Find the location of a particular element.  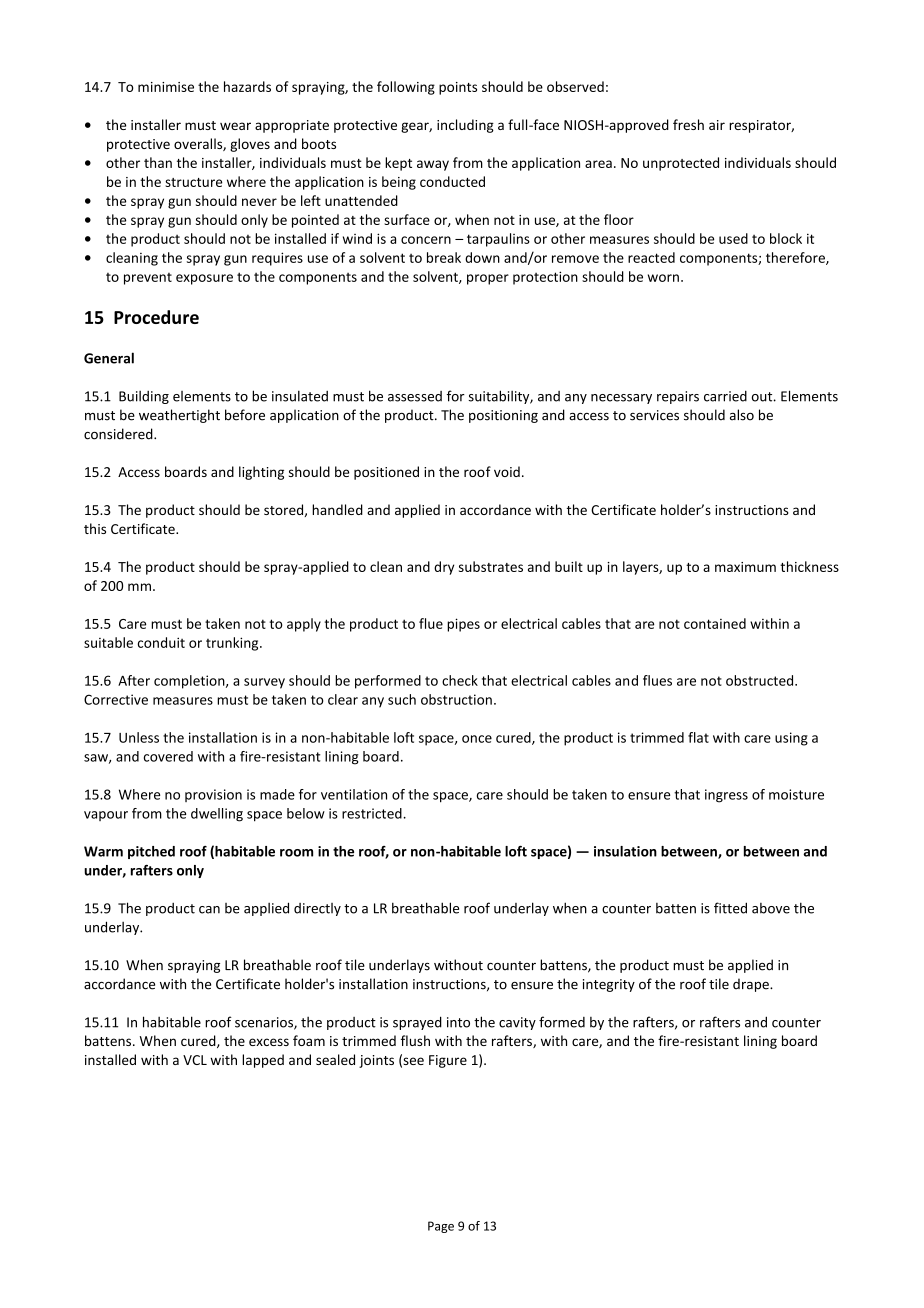

including is located at coordinates (465, 126).
